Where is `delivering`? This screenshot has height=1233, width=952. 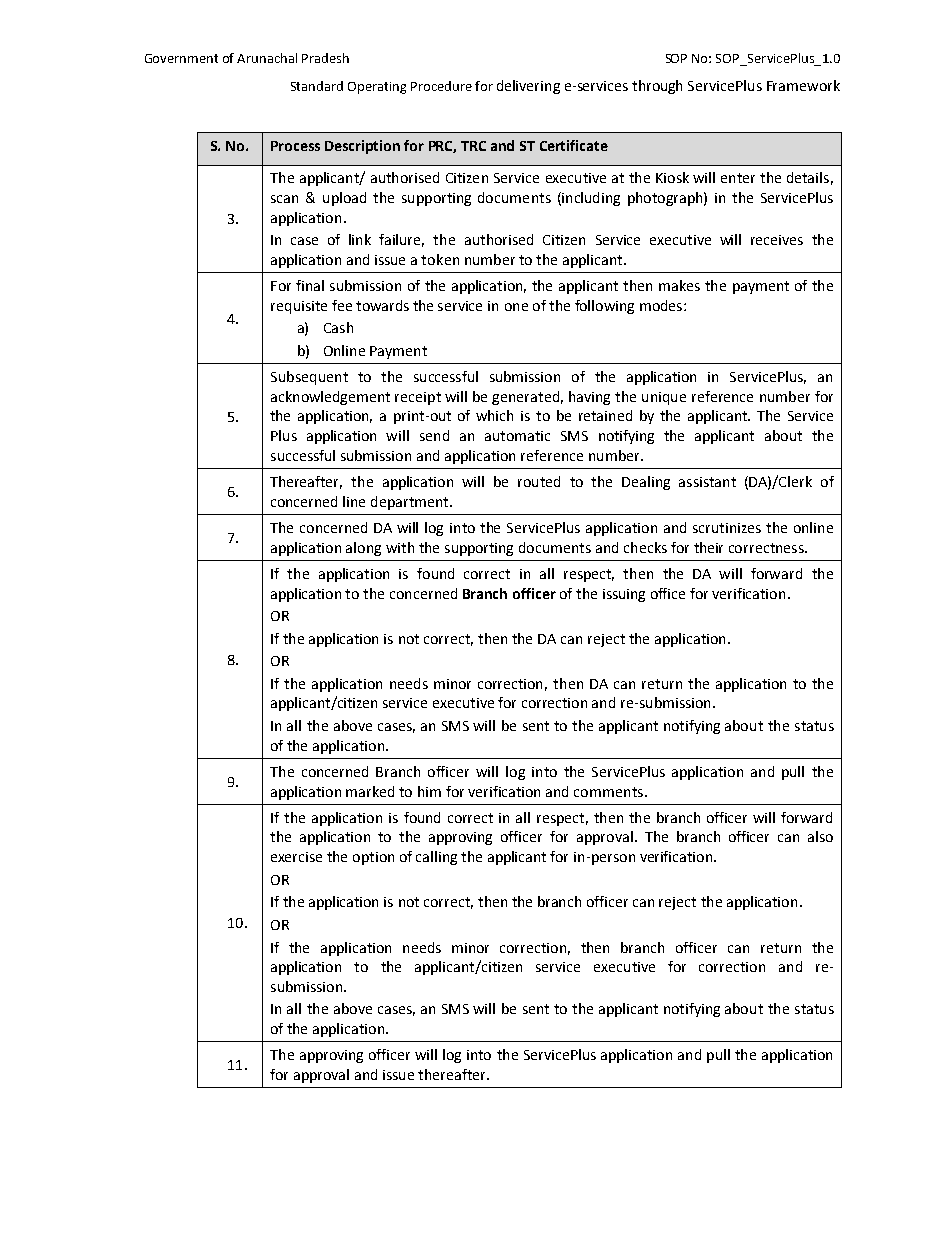
delivering is located at coordinates (528, 87).
